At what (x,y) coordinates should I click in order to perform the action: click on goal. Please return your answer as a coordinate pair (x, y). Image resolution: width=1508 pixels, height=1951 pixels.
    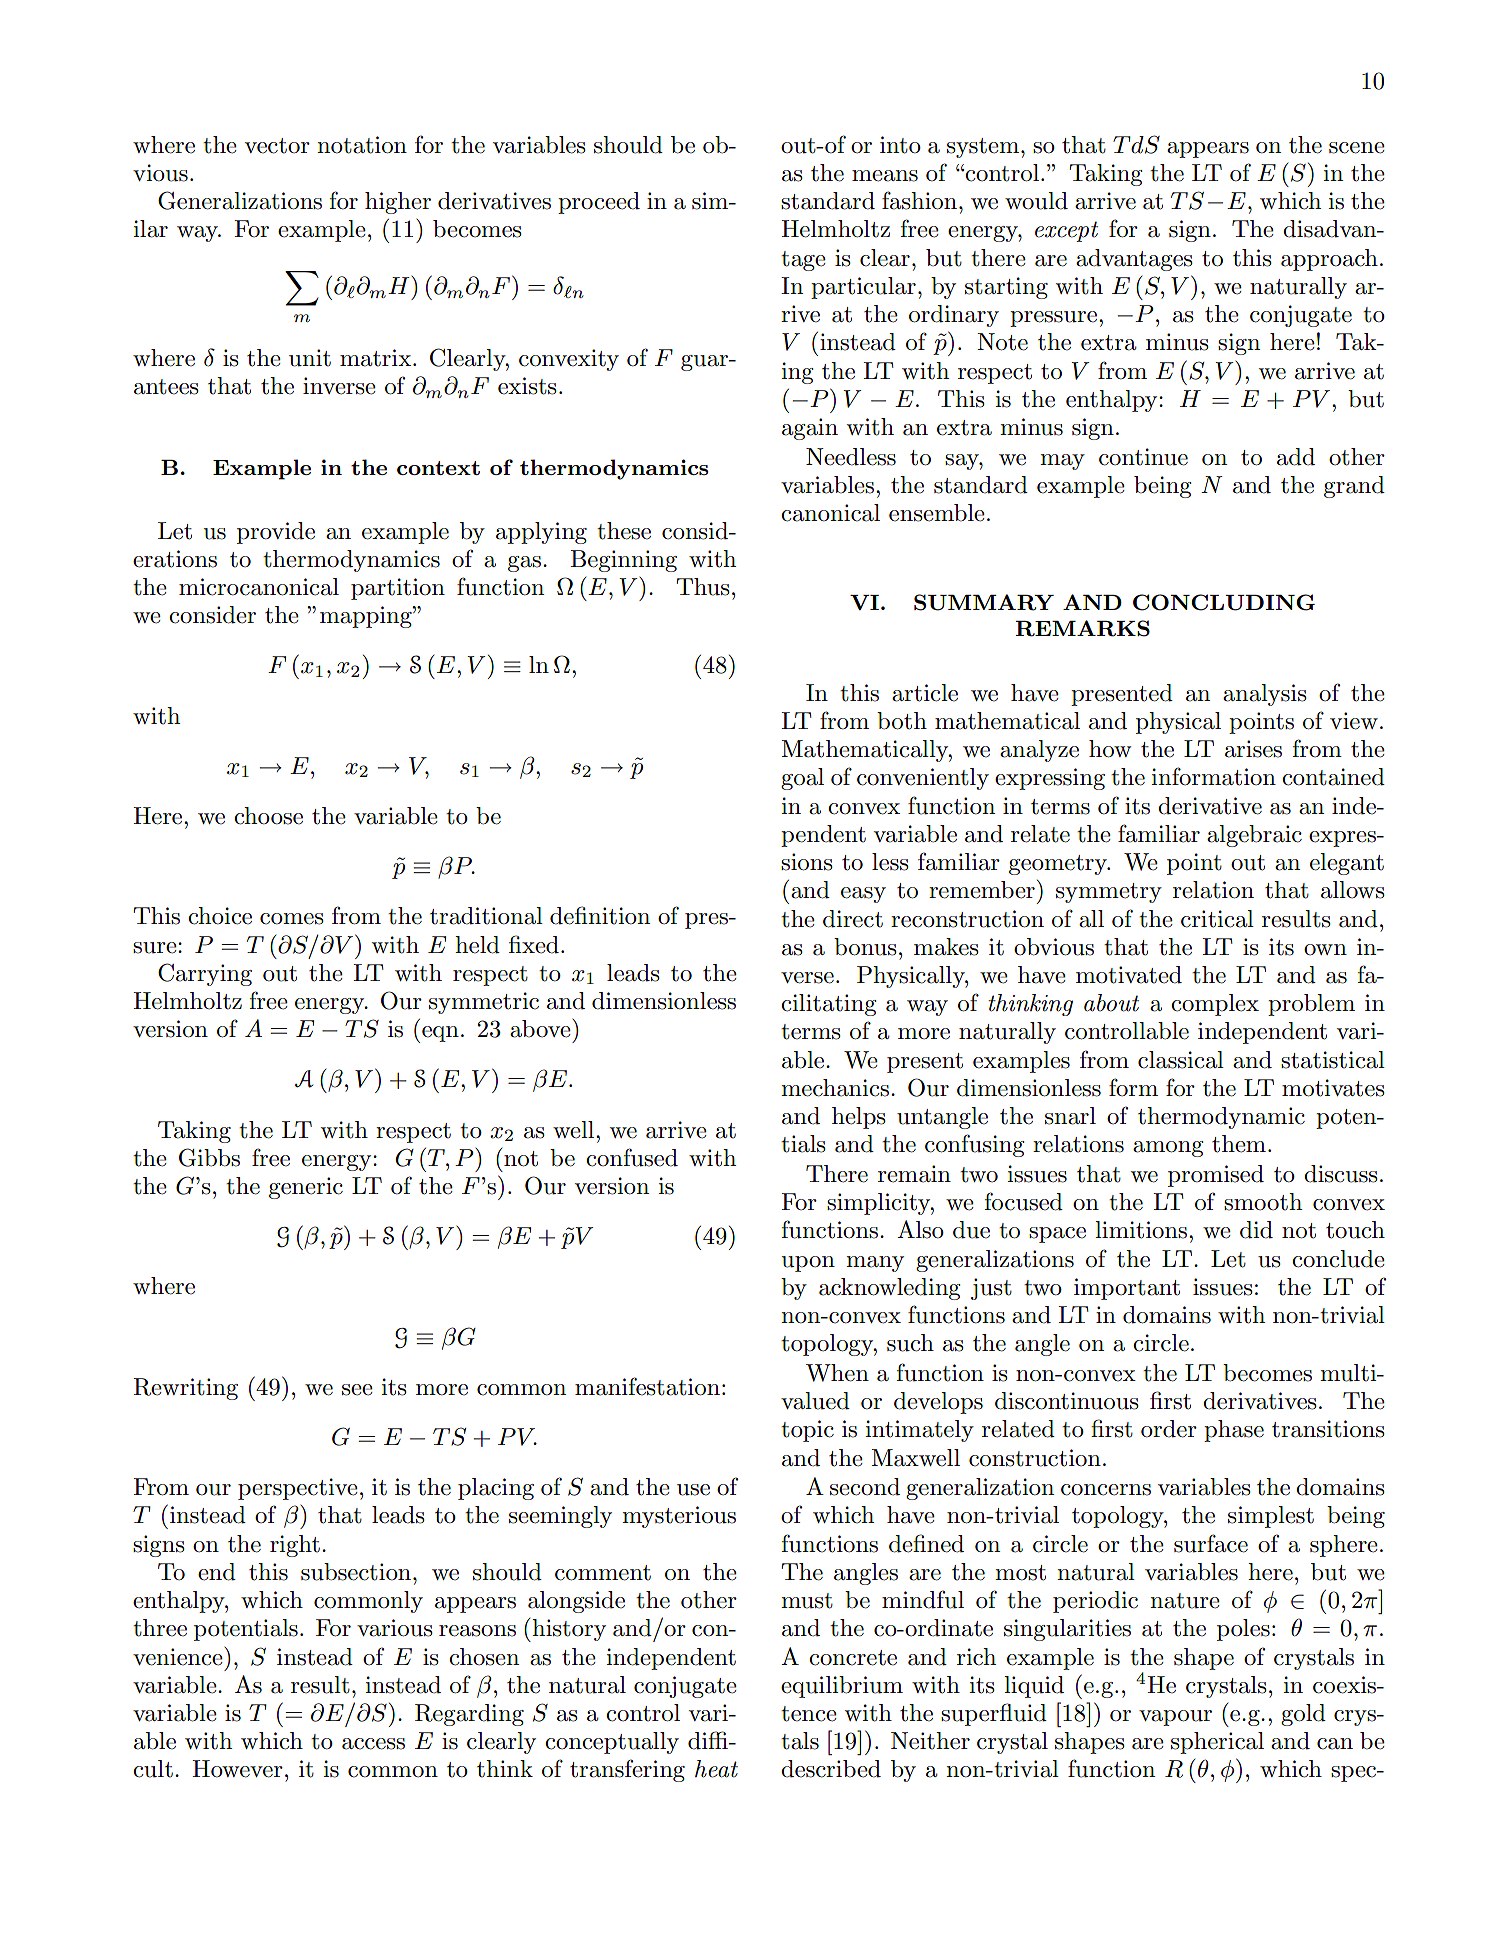
    Looking at the image, I should click on (802, 779).
